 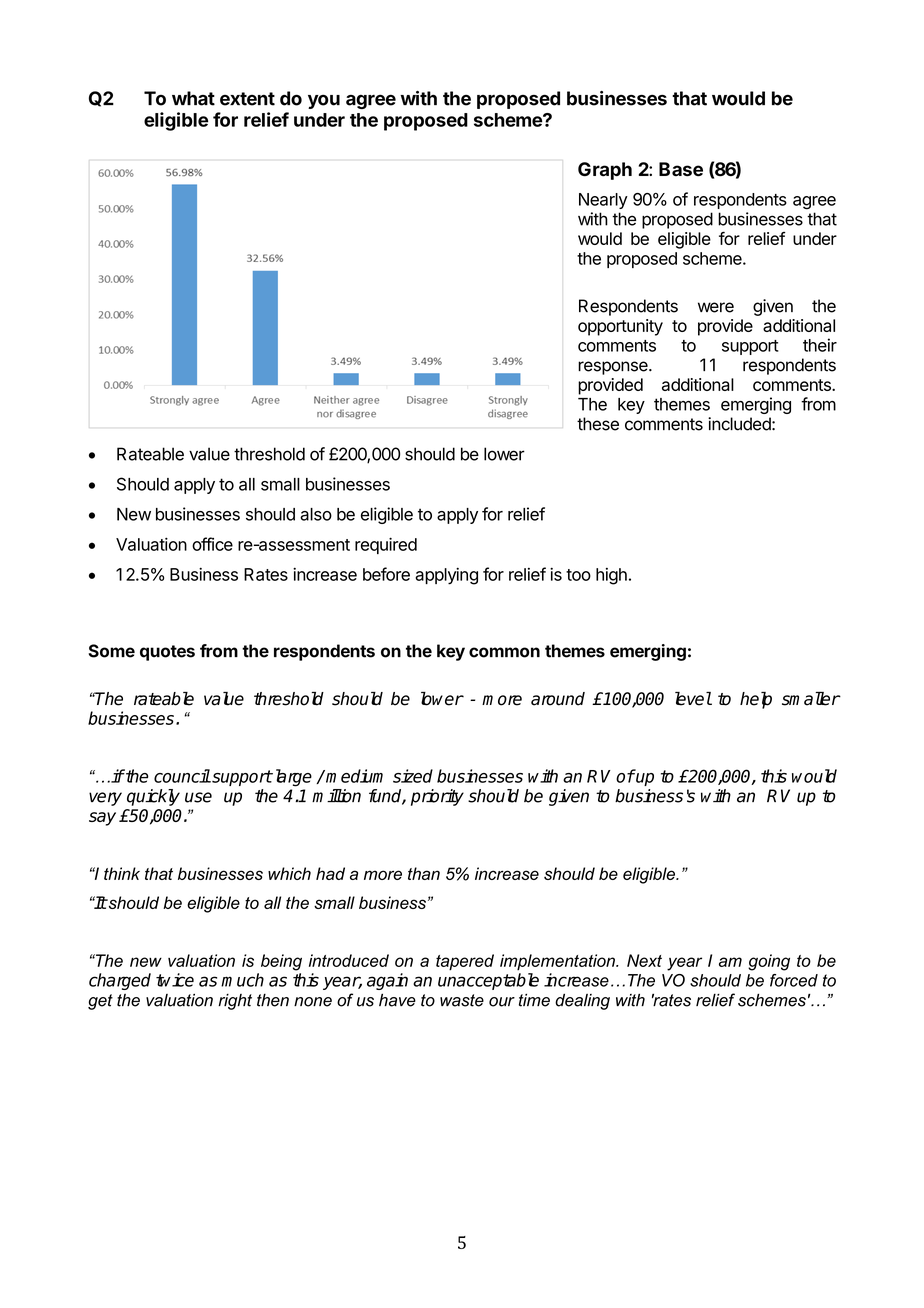 I want to click on you, so click(x=324, y=102).
